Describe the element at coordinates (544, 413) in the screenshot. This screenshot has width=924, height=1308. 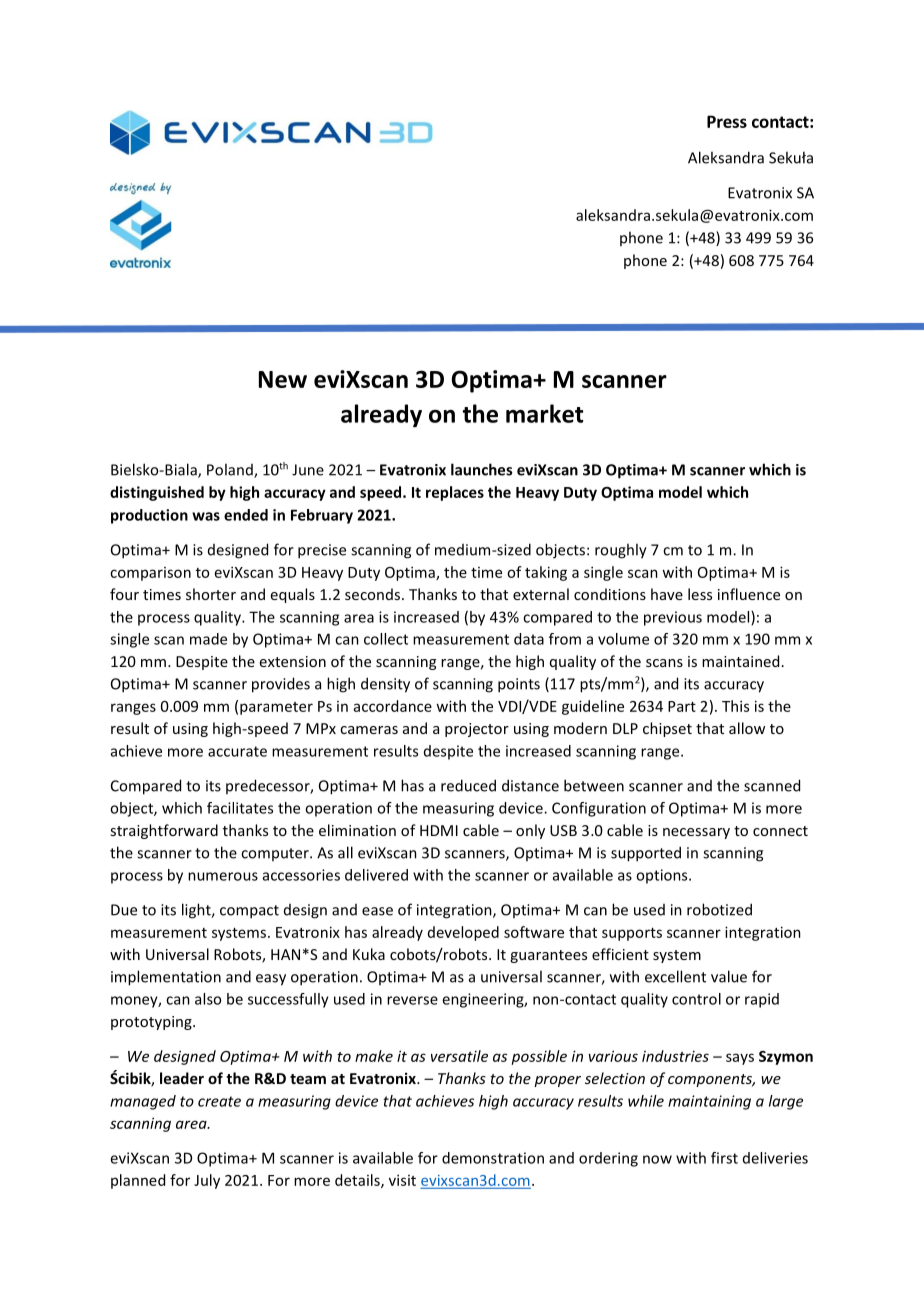
I see `market` at that location.
